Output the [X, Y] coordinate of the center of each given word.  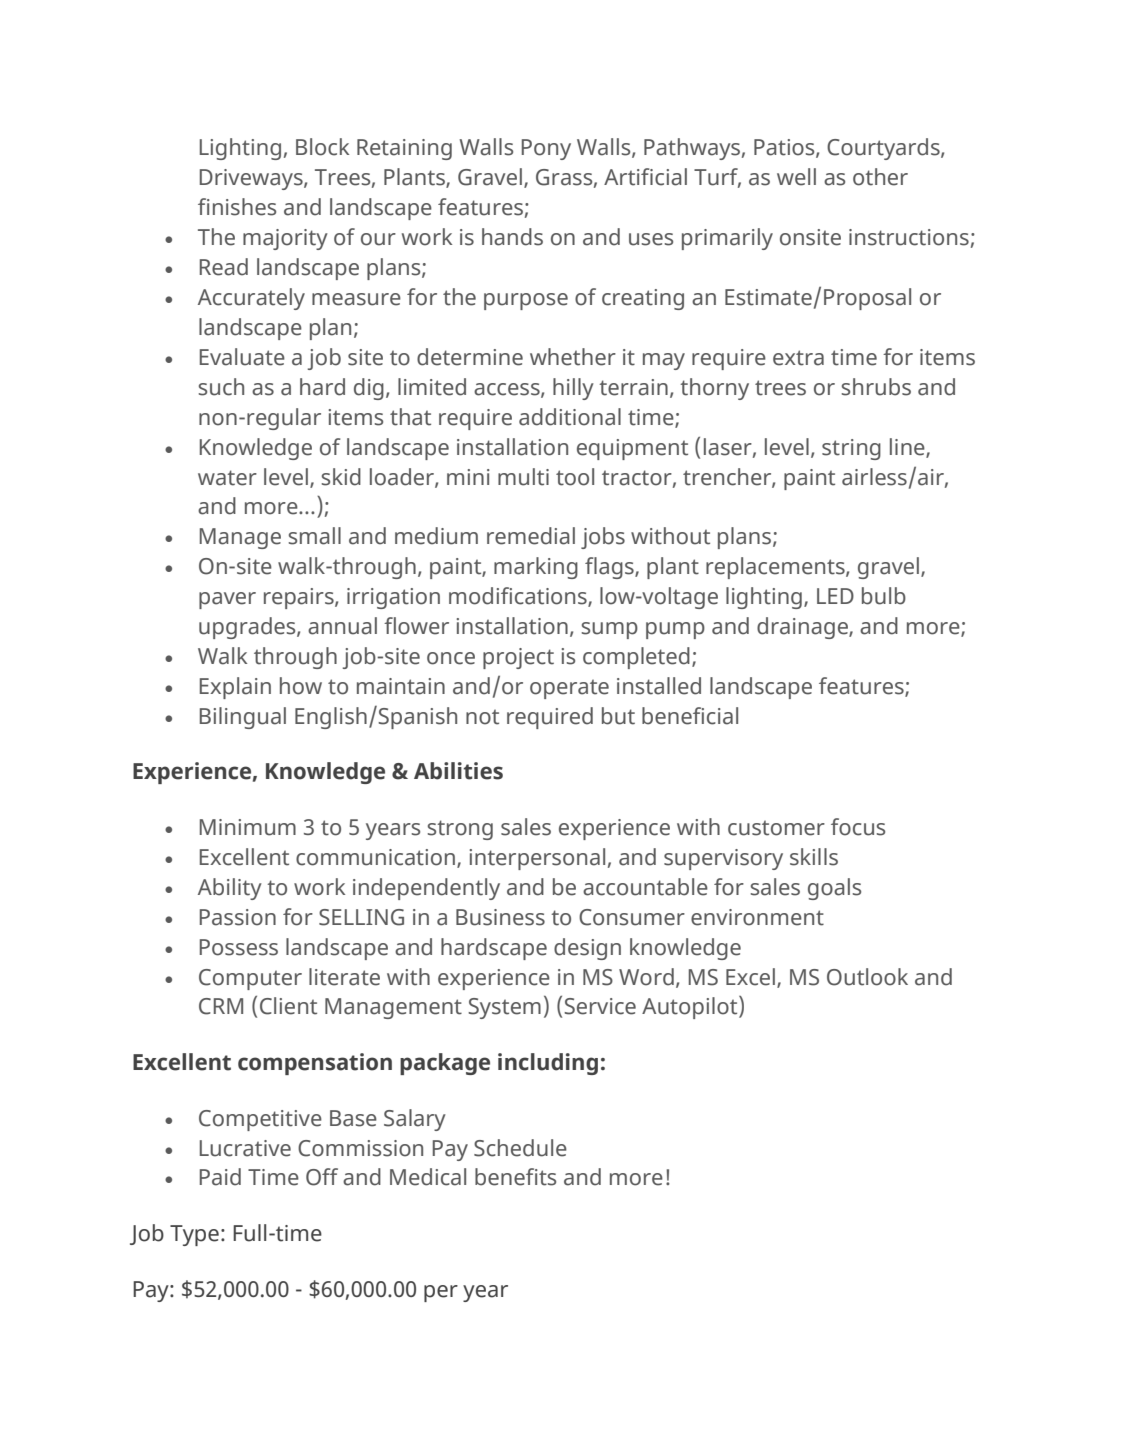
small [315, 536]
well [796, 177]
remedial [531, 536]
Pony [546, 149]
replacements [776, 568]
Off [322, 1177]
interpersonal [537, 859]
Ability [230, 889]
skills [814, 857]
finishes [237, 207]
